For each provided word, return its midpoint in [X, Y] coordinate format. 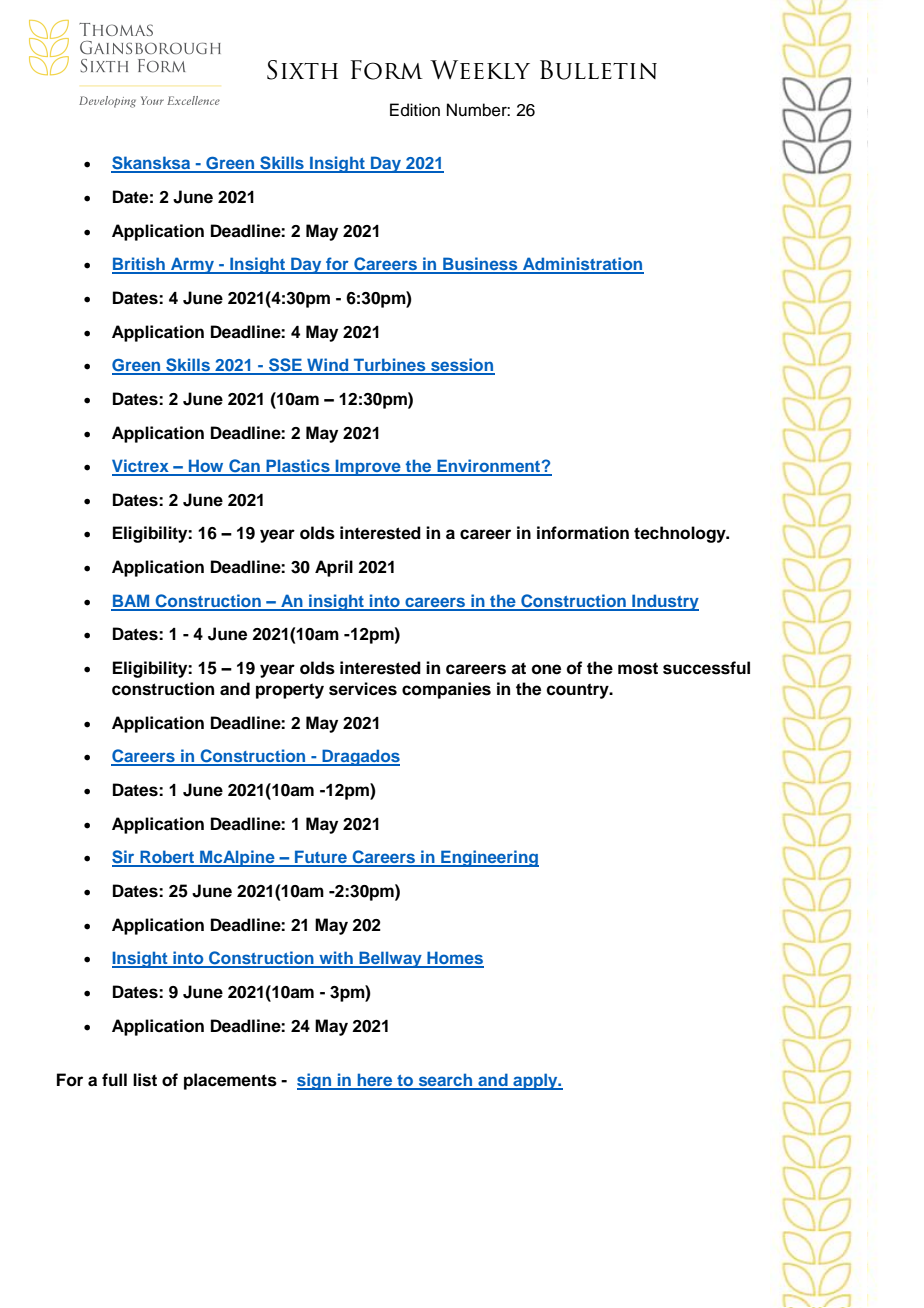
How [206, 467]
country [578, 691]
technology [681, 534]
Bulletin [598, 70]
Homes [454, 959]
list [145, 1080]
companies [446, 690]
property [290, 691]
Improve [368, 467]
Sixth [302, 70]
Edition [415, 110]
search [445, 1081]
